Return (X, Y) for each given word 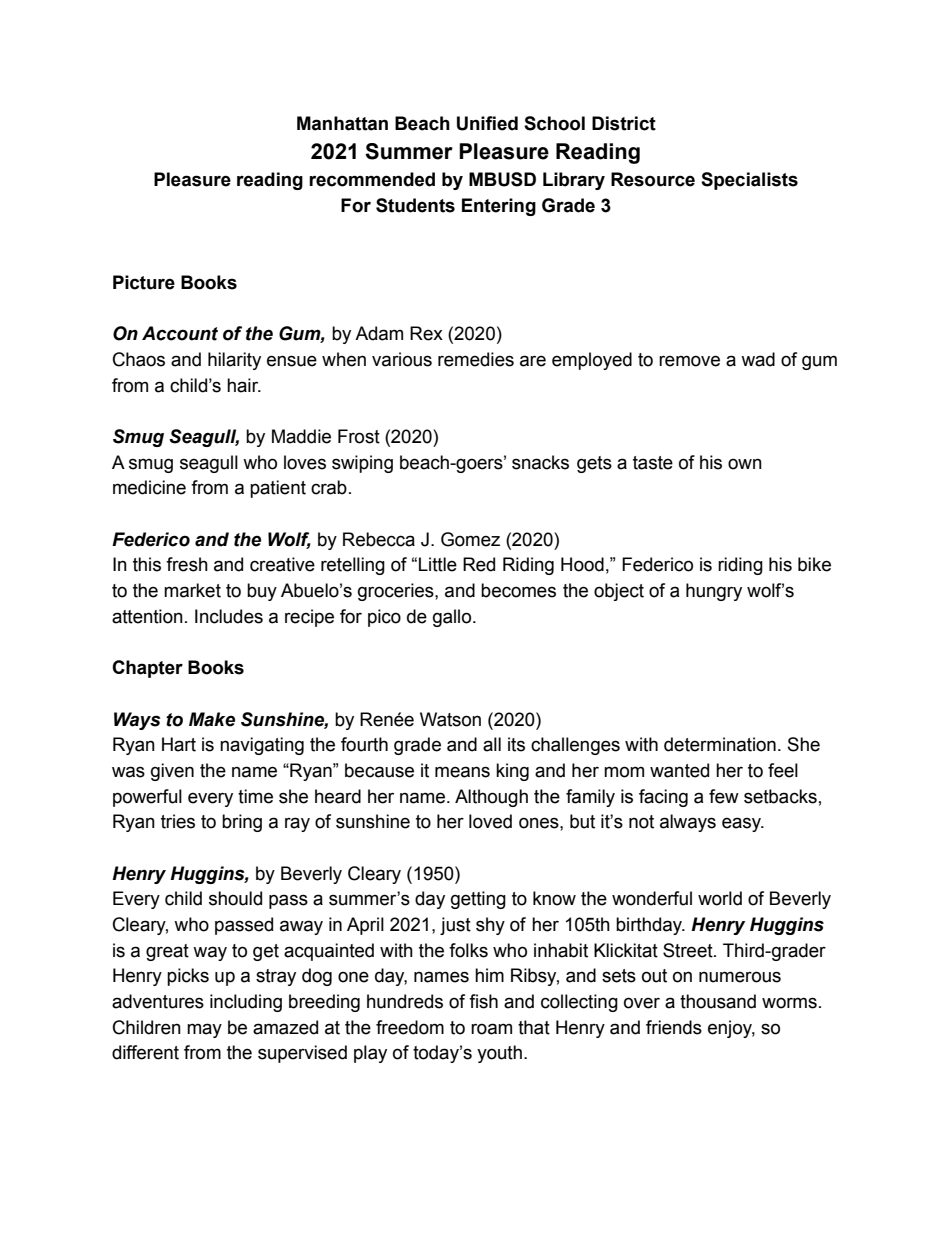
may (204, 1030)
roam (491, 1029)
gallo (453, 618)
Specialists (749, 181)
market (192, 590)
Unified (487, 123)
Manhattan (342, 123)
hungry (714, 592)
